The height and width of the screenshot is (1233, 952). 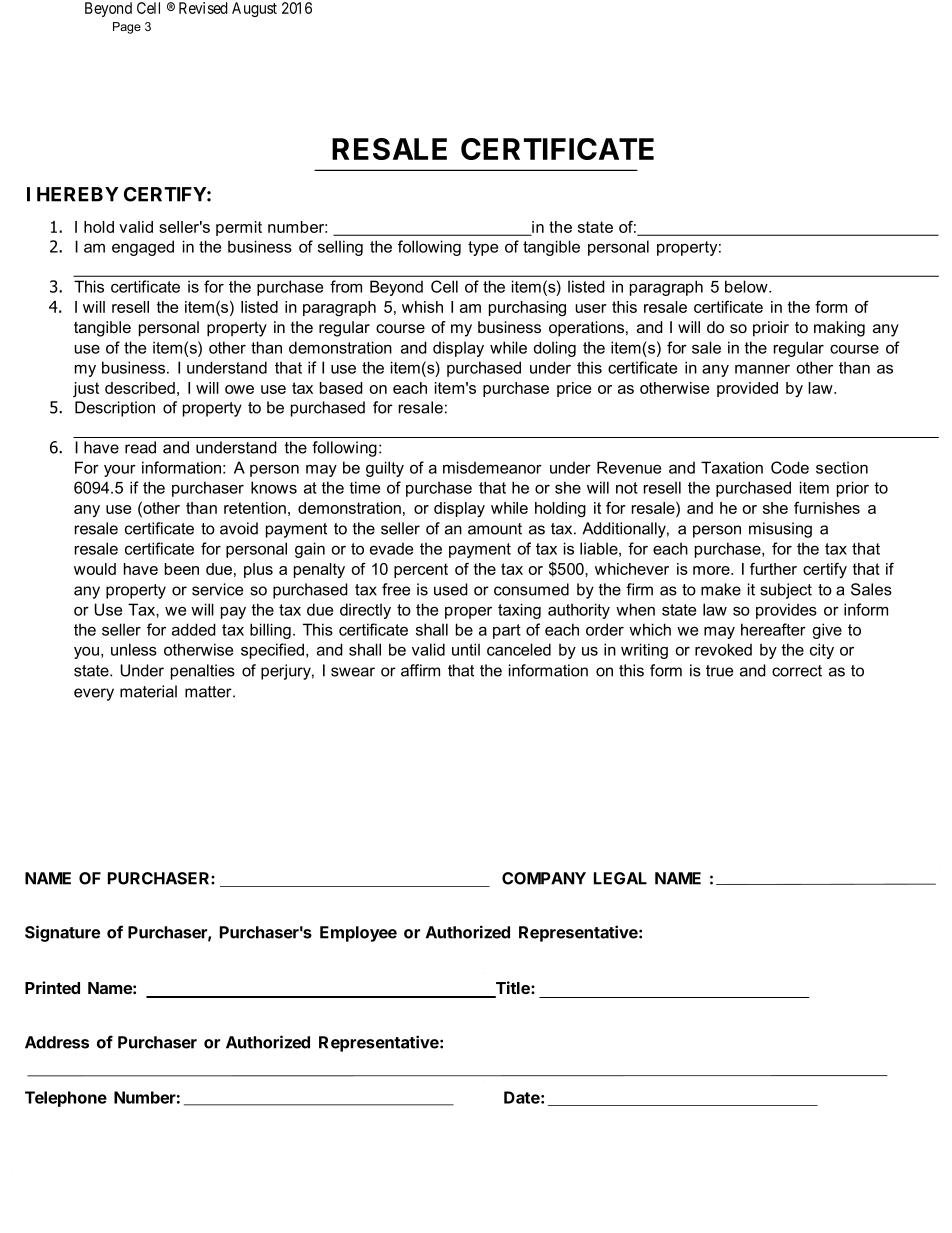 I want to click on Page, so click(x=127, y=28).
